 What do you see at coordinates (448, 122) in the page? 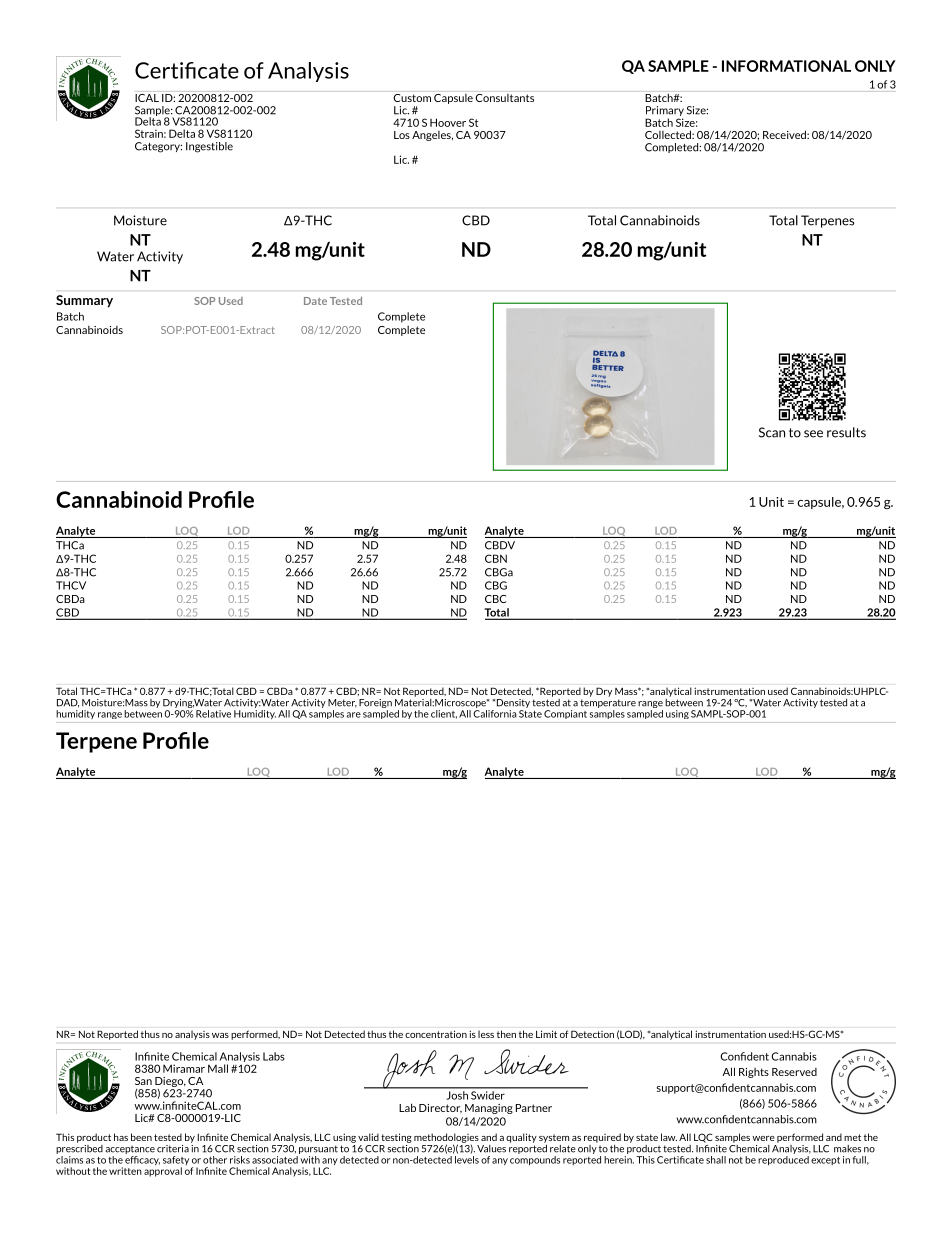
I see `Hoover` at bounding box center [448, 122].
